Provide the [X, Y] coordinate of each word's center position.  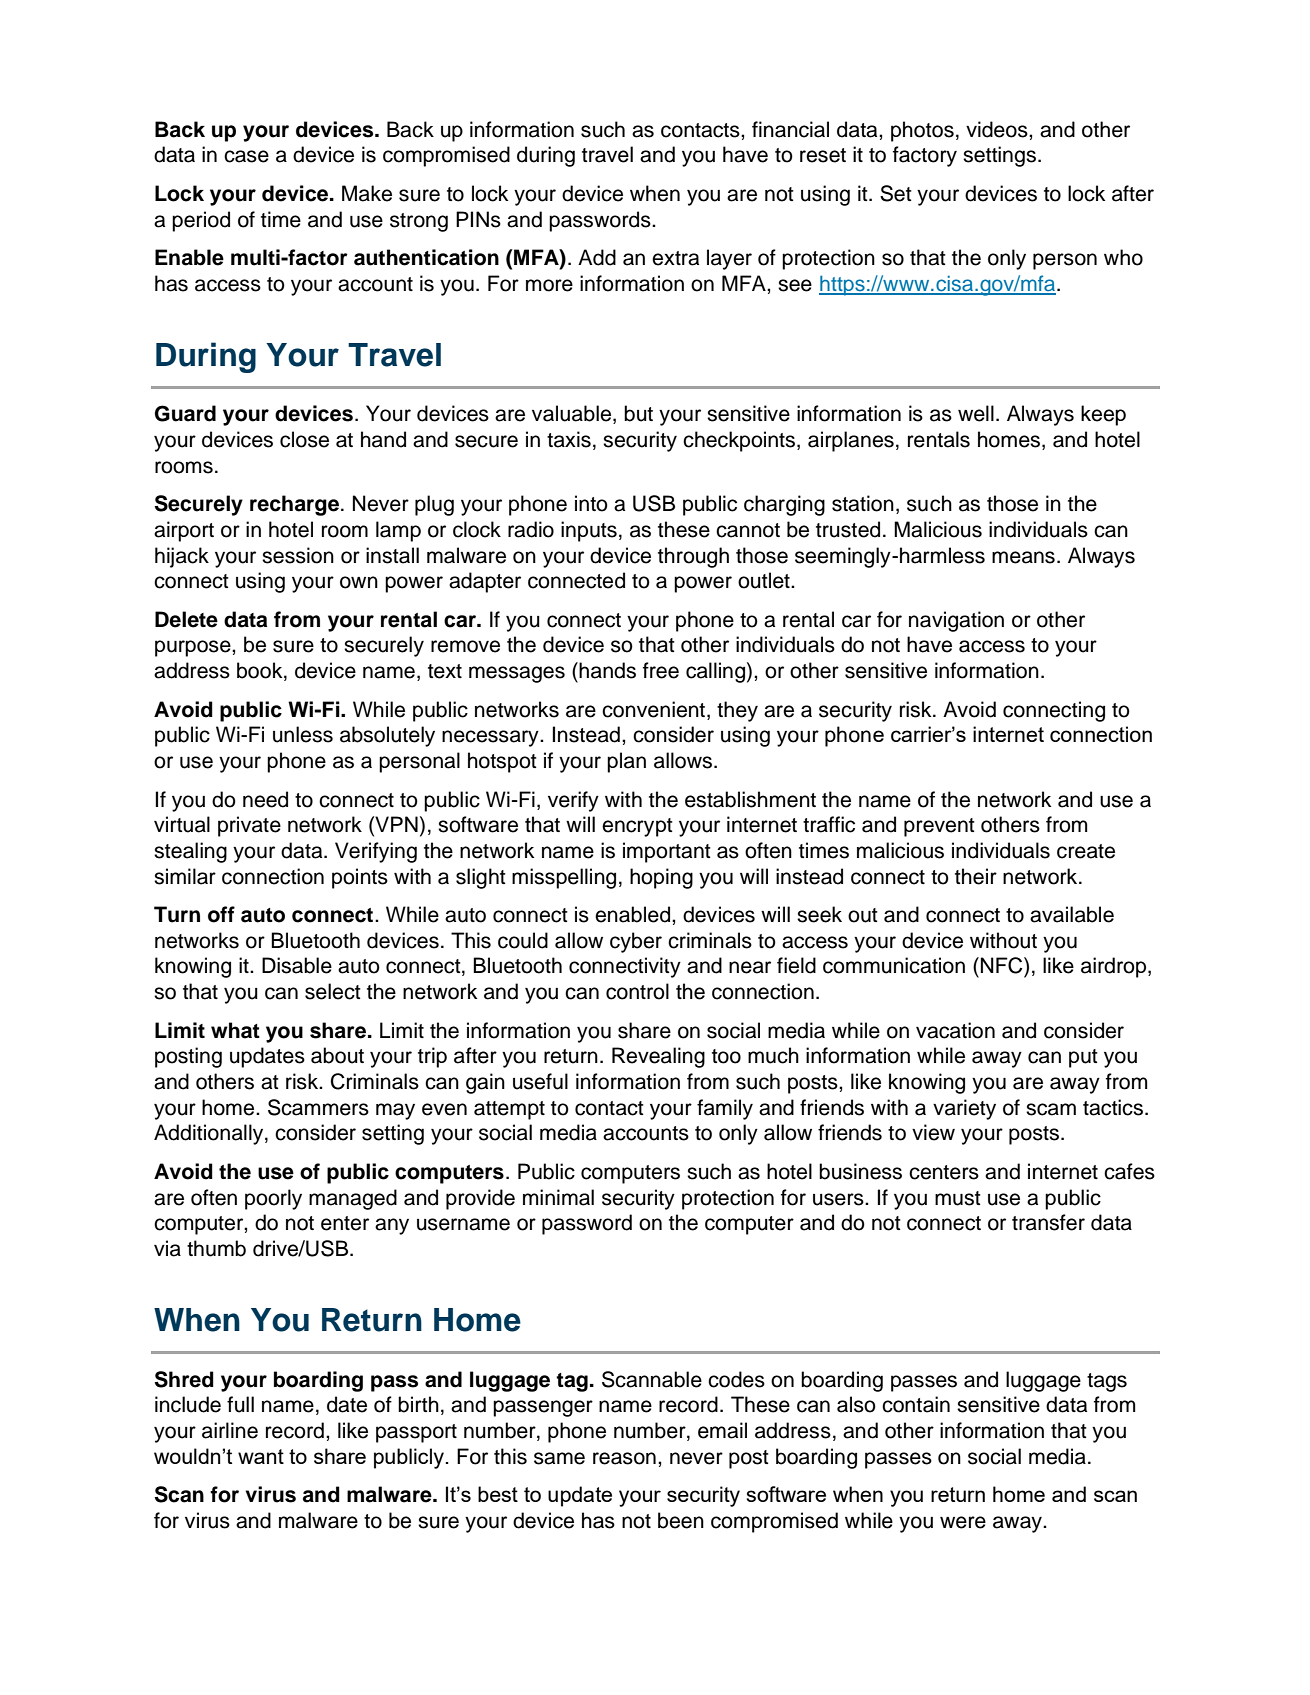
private [249, 826]
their [976, 876]
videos [998, 129]
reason [624, 1458]
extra [675, 258]
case [246, 156]
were [963, 1522]
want [261, 1456]
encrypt [637, 827]
